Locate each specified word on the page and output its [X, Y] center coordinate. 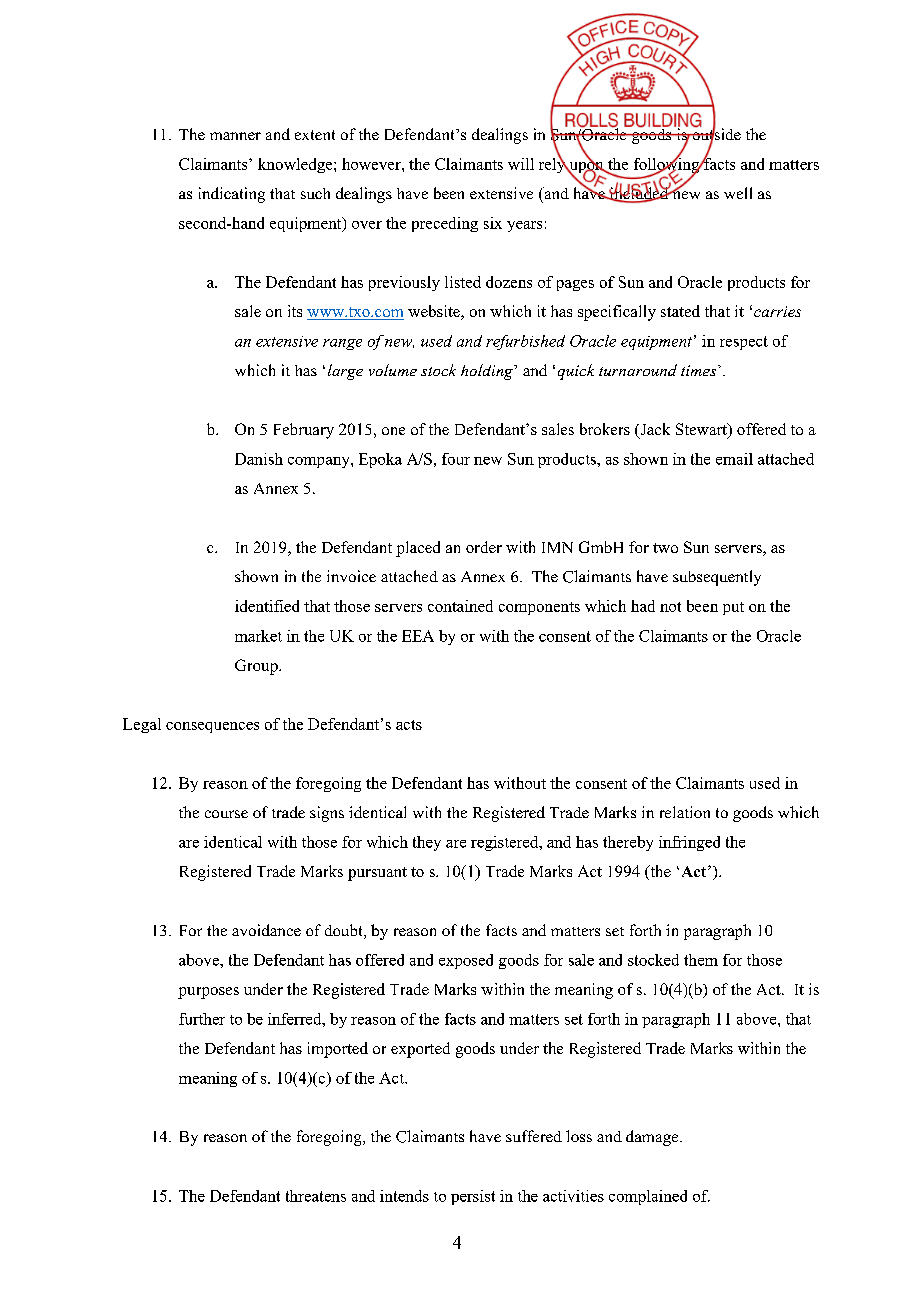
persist [473, 1197]
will [521, 164]
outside [715, 134]
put [733, 608]
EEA [418, 636]
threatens [316, 1196]
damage [653, 1138]
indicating [232, 195]
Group [257, 667]
